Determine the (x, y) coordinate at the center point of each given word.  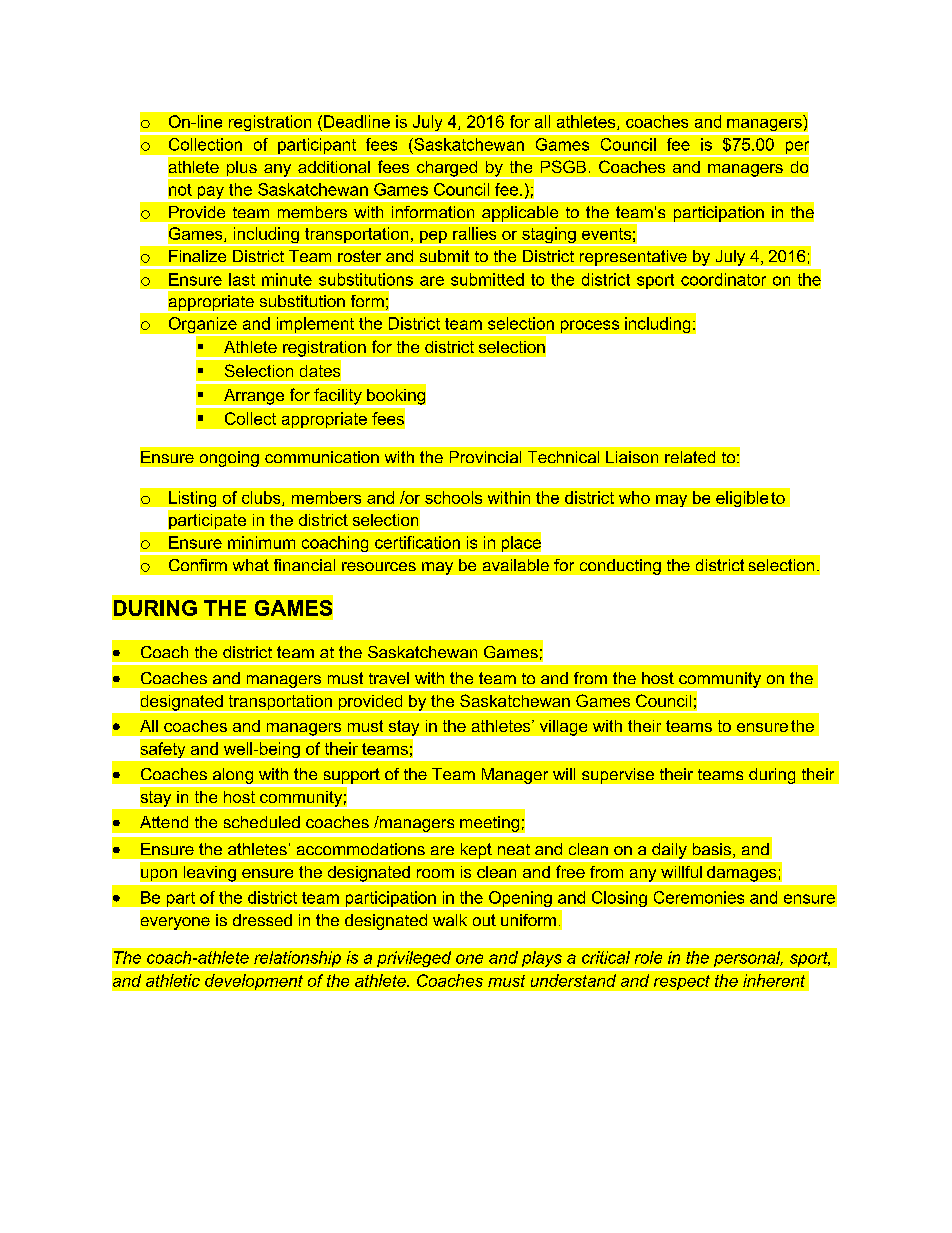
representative (633, 259)
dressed (262, 920)
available (516, 565)
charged (447, 170)
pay (210, 193)
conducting (620, 567)
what (251, 565)
